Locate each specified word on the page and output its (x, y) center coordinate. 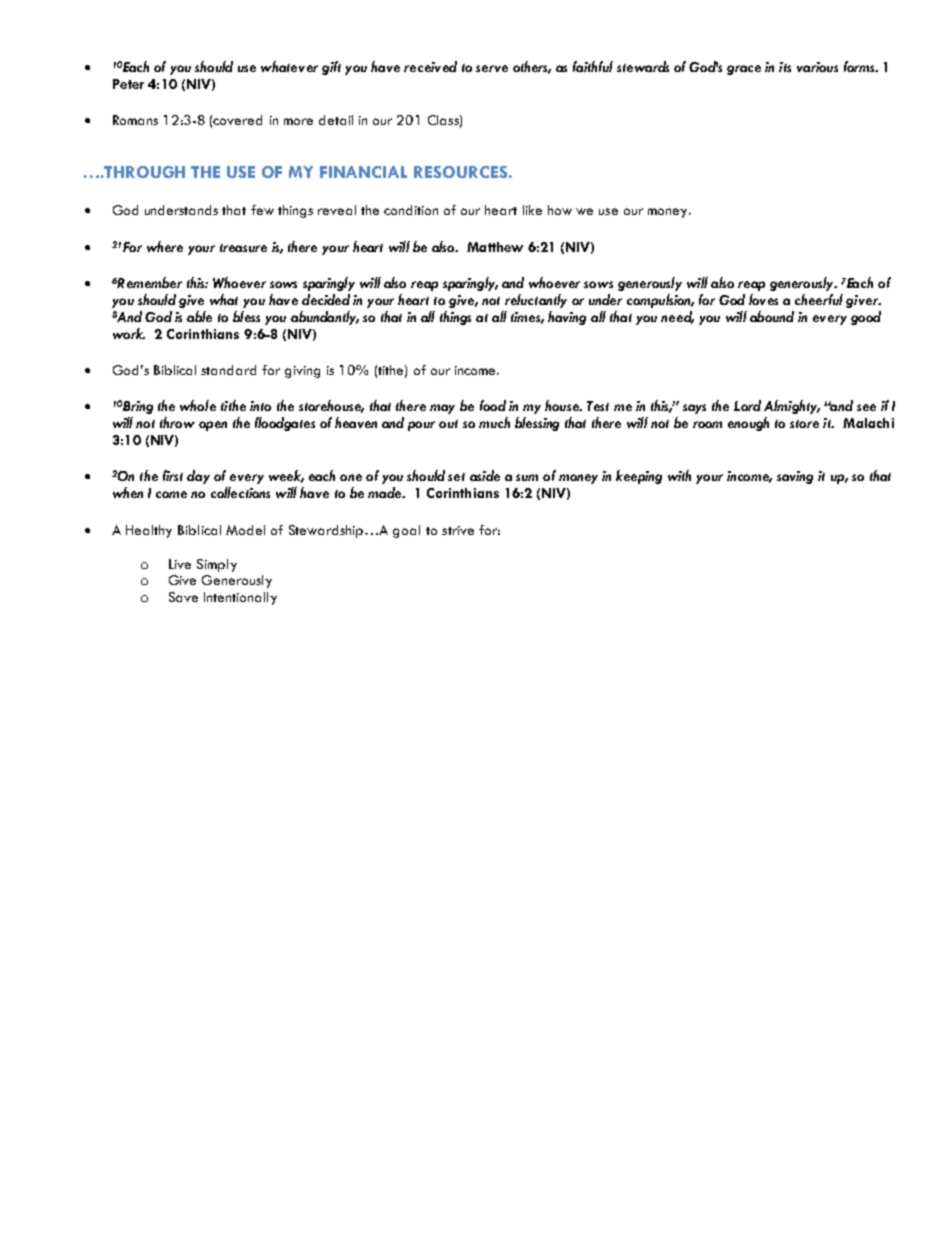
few (262, 210)
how (560, 210)
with (679, 475)
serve (492, 68)
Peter (128, 84)
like (532, 210)
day (198, 477)
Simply (217, 565)
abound (772, 316)
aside (485, 475)
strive (458, 530)
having (567, 318)
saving (795, 477)
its (785, 67)
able (199, 316)
